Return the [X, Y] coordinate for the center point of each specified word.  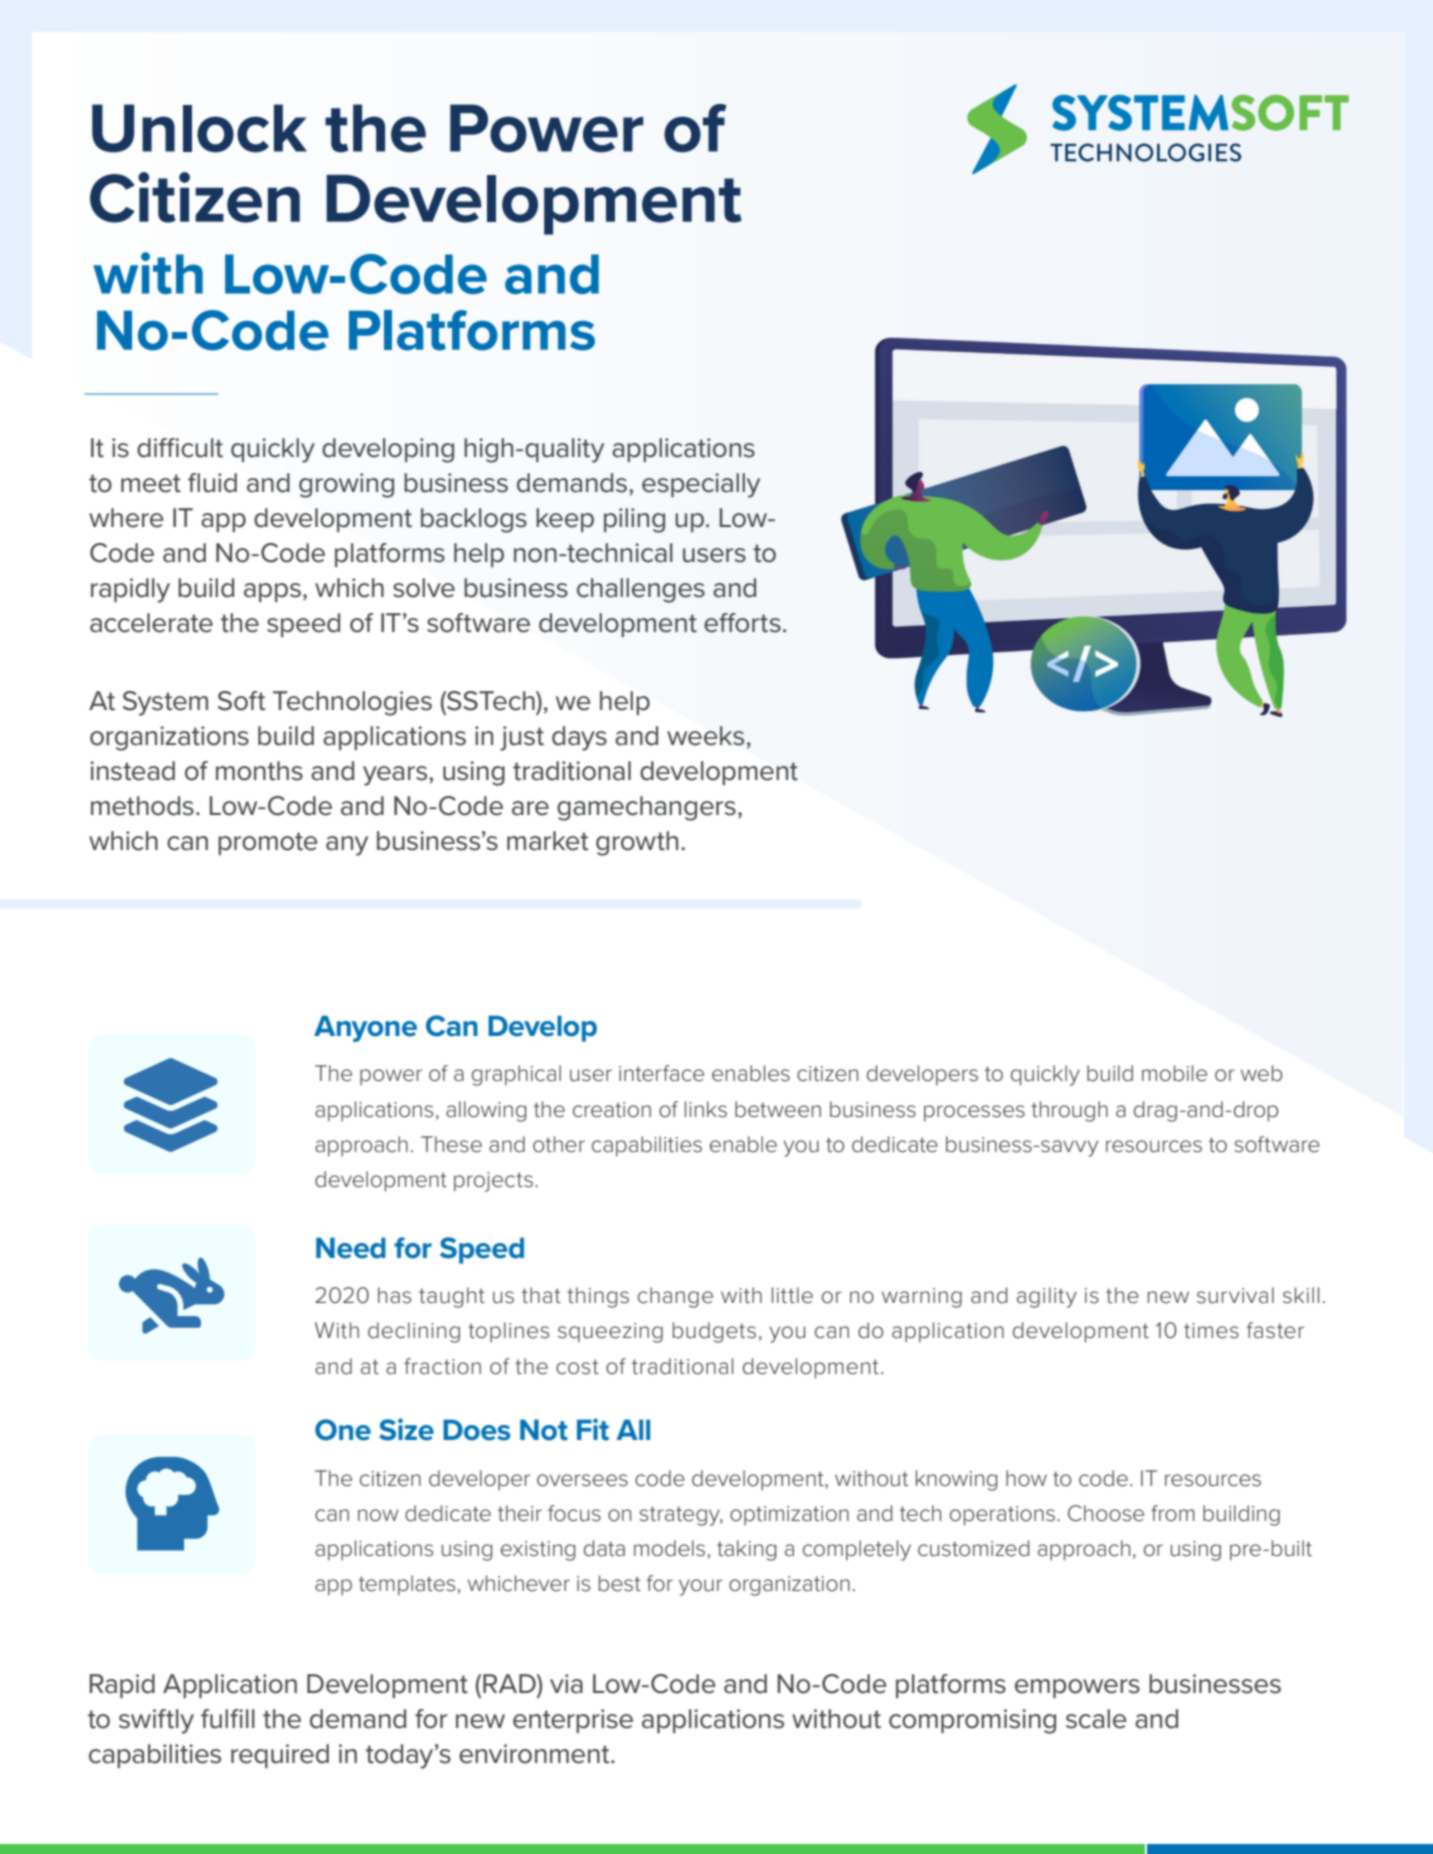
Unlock [199, 128]
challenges [641, 590]
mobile [1174, 1073]
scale [1096, 1719]
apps [272, 592]
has [394, 1295]
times [1211, 1331]
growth [637, 843]
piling [634, 520]
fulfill [228, 1719]
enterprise [573, 1721]
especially [701, 485]
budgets [714, 1332]
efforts [742, 623]
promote [268, 843]
